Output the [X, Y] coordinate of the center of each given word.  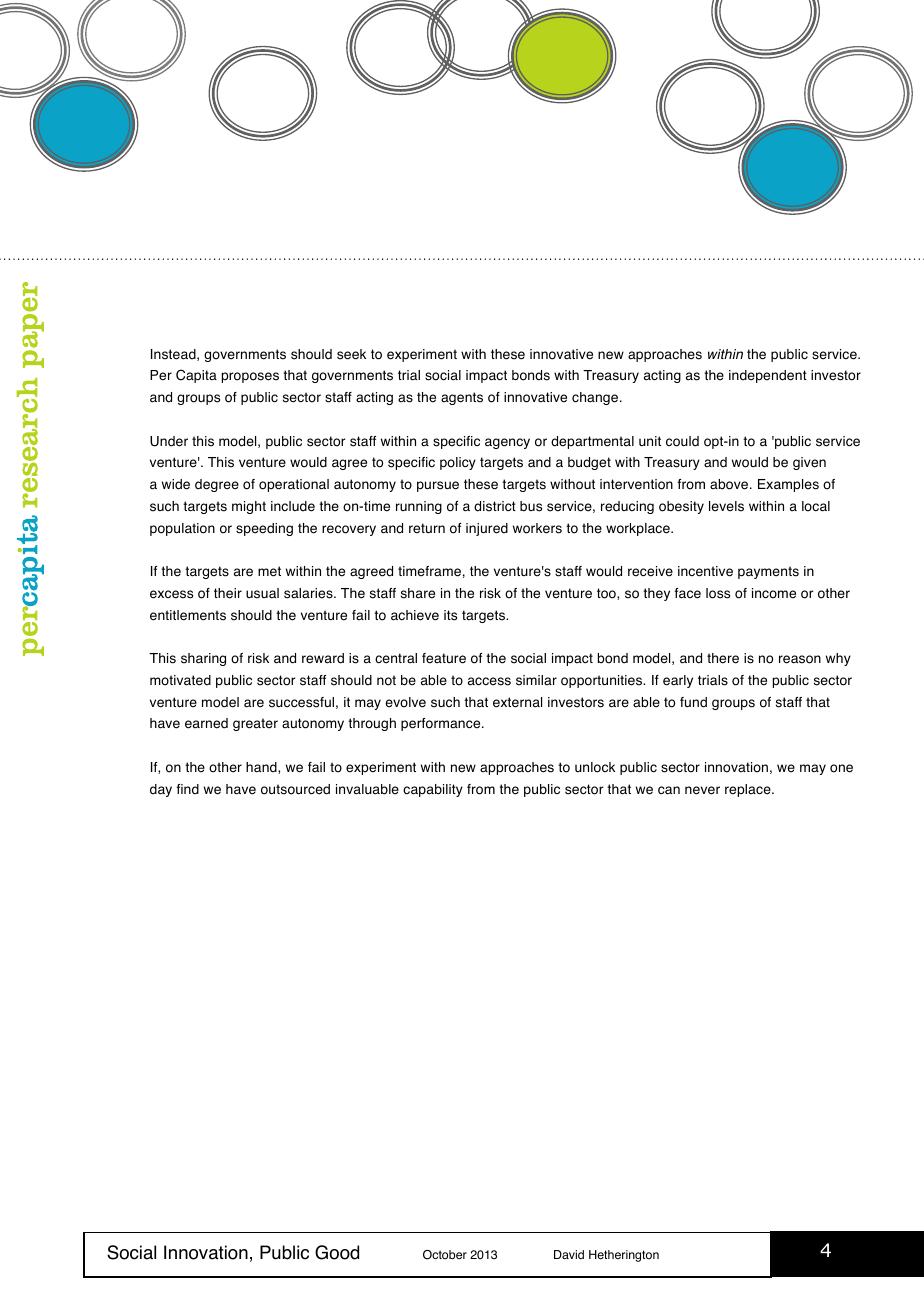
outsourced [295, 789]
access [489, 681]
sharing [203, 659]
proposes [250, 377]
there [723, 658]
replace [749, 790]
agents [462, 398]
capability [433, 790]
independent [768, 376]
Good [337, 1252]
